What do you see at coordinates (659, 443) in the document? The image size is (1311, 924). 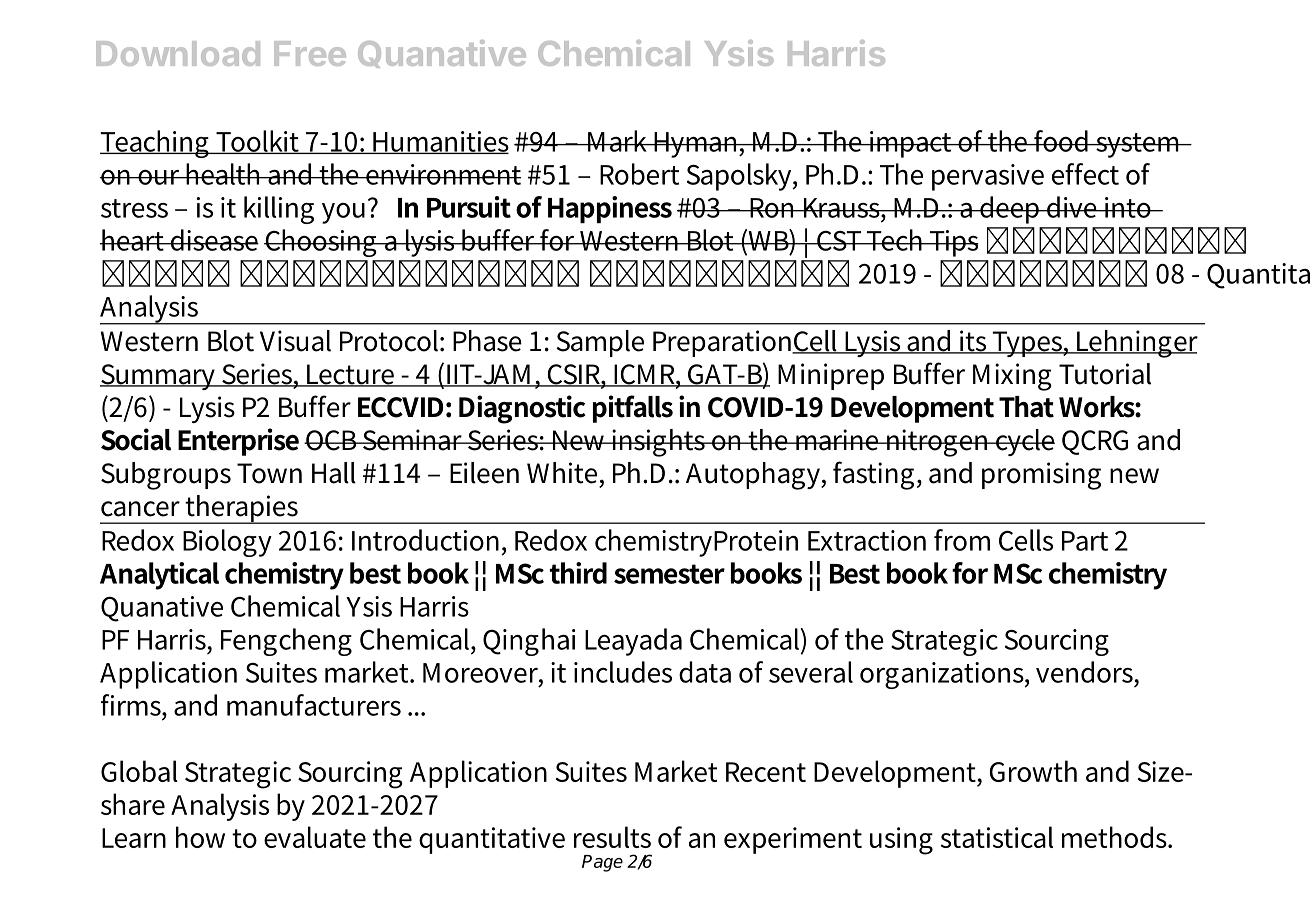 I see `insights` at bounding box center [659, 443].
